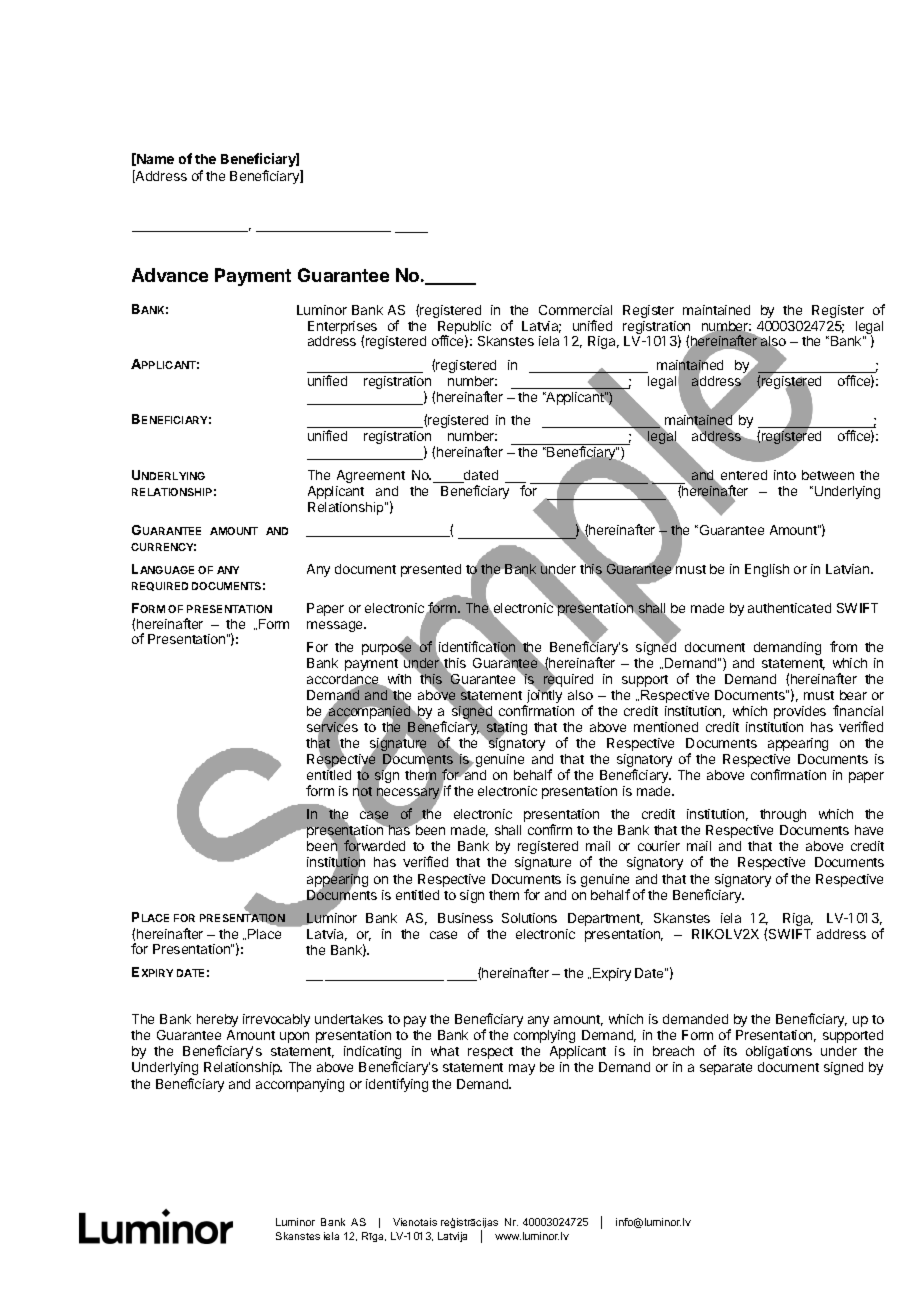  What do you see at coordinates (170, 275) in the page?
I see `Advance` at bounding box center [170, 275].
